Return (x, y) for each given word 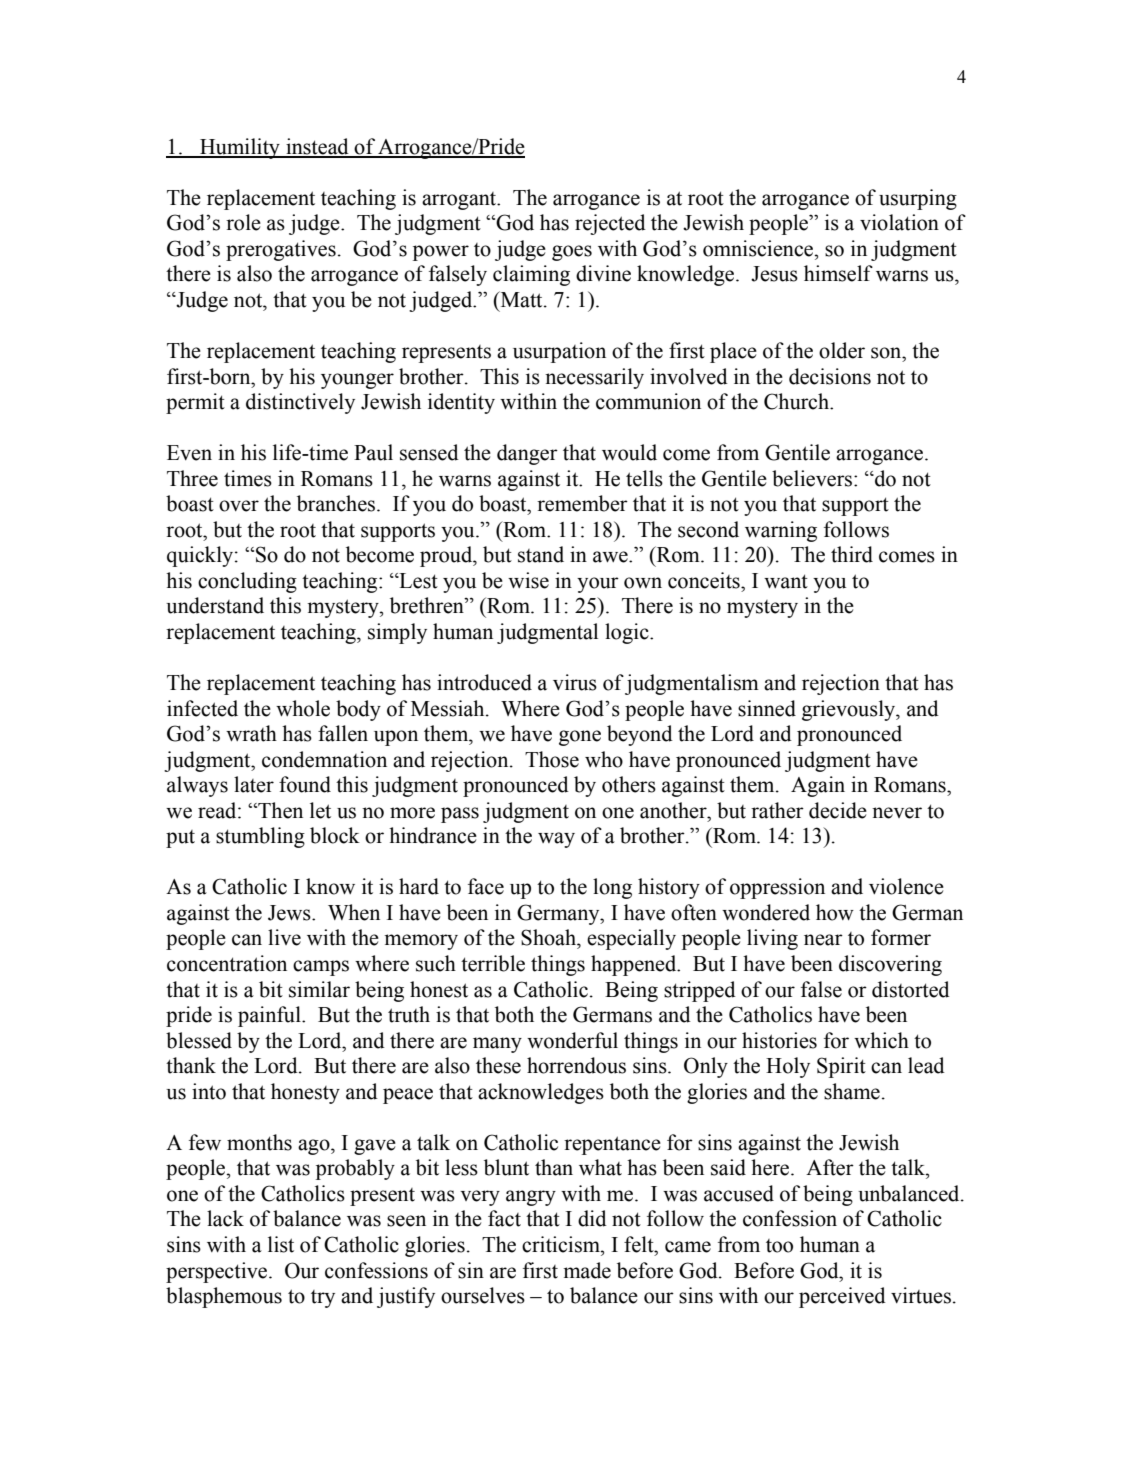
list (281, 1244)
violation (899, 222)
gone (580, 738)
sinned (767, 708)
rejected (610, 224)
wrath (251, 733)
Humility (240, 148)
